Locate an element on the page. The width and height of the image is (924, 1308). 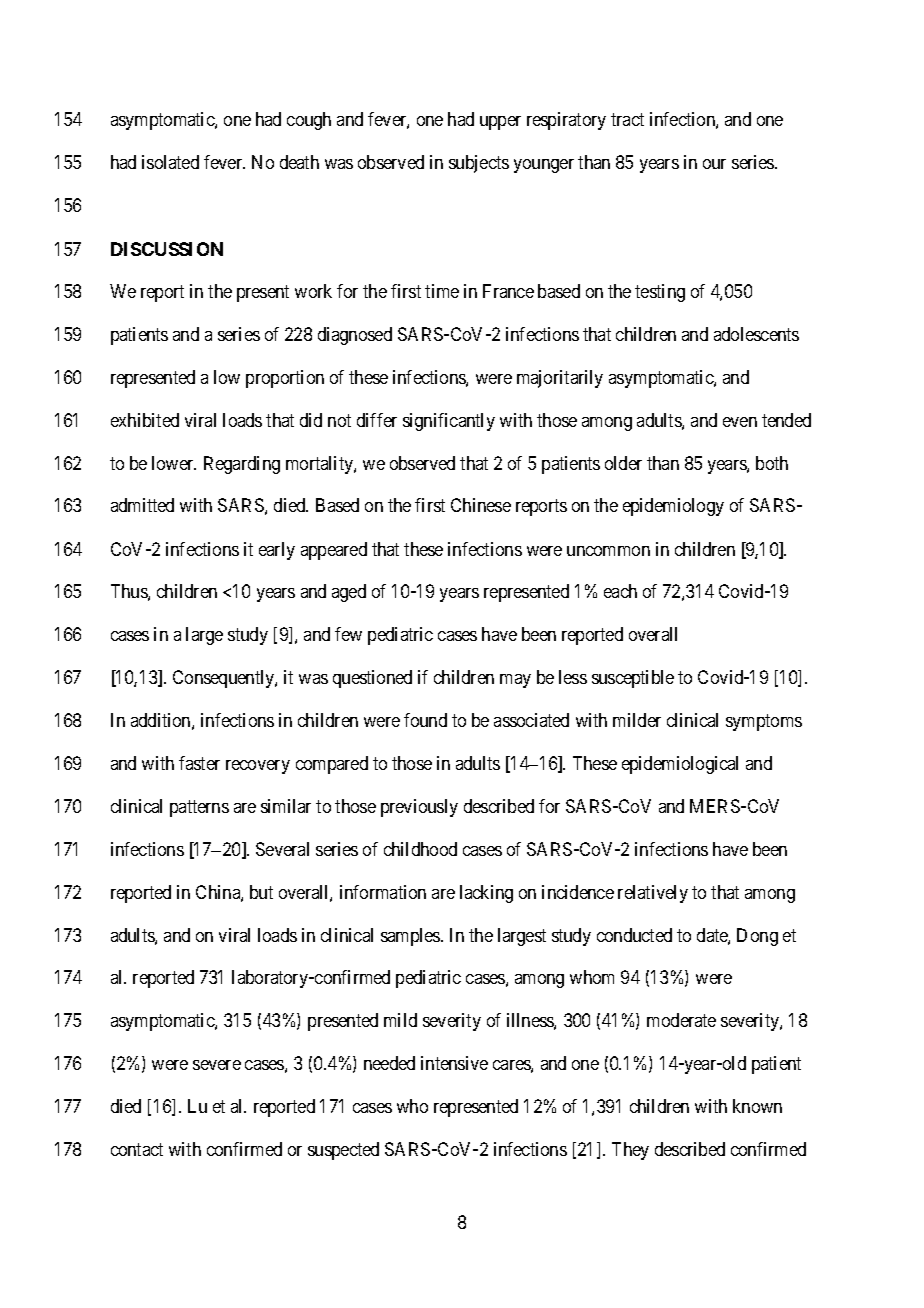
patterns is located at coordinates (199, 808).
